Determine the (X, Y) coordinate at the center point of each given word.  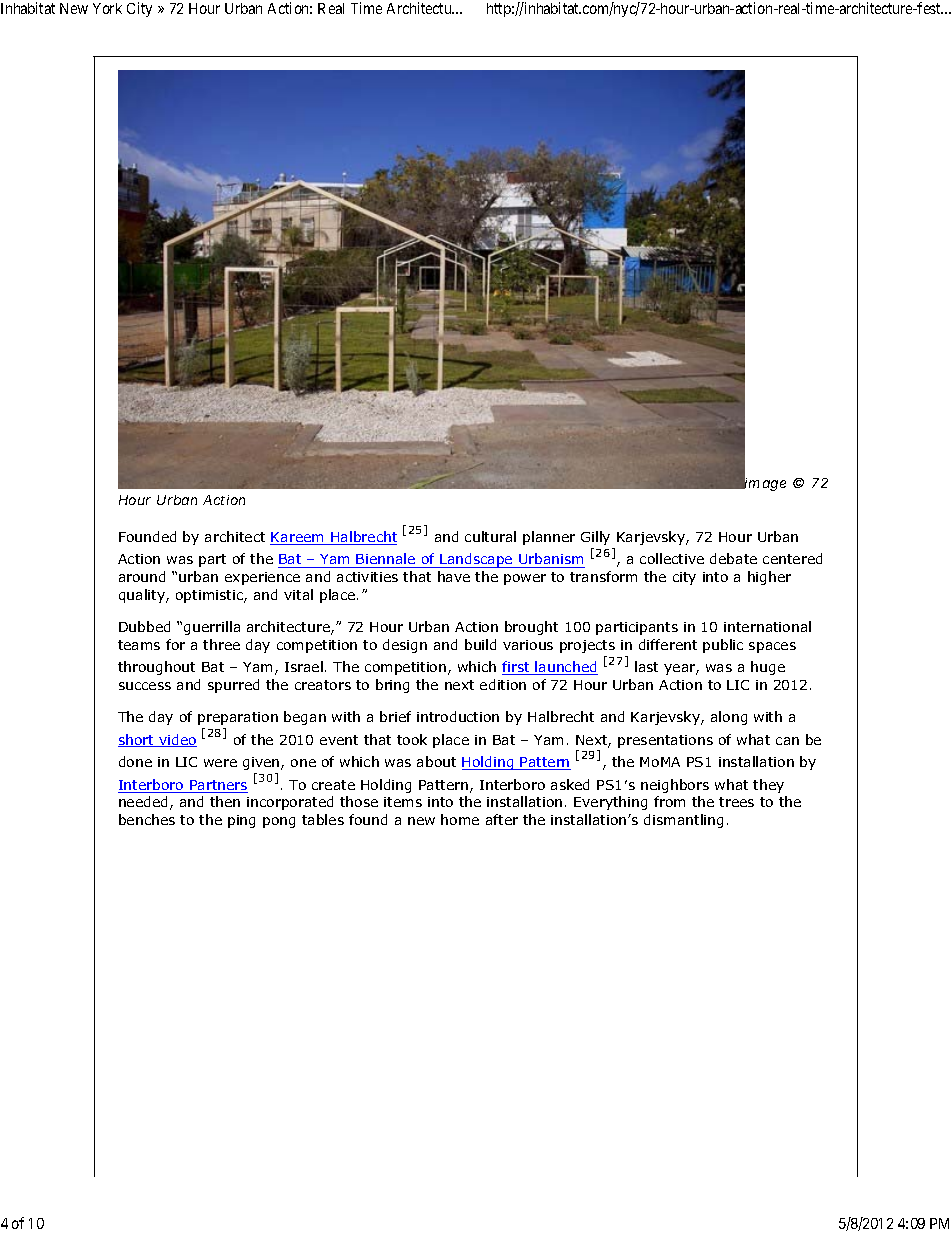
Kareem (298, 538)
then (225, 801)
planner (549, 538)
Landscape (476, 560)
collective (672, 558)
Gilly (595, 538)
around (142, 576)
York (107, 8)
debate (733, 558)
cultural (490, 536)
